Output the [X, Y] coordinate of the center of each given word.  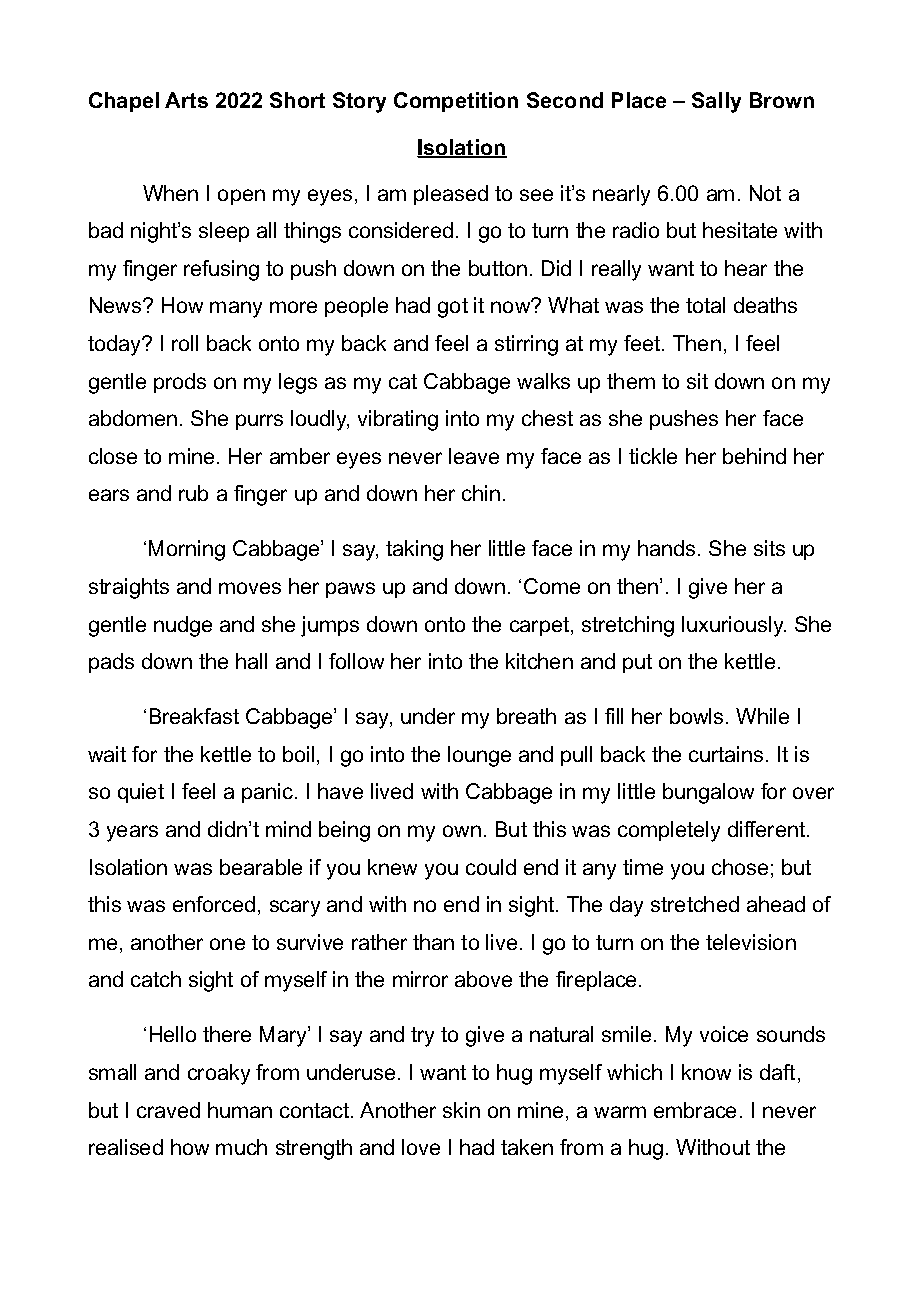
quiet [141, 793]
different [768, 829]
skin [461, 1110]
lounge [479, 756]
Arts [186, 100]
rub [193, 493]
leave [474, 456]
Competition [456, 102]
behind [754, 456]
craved [168, 1110]
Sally [716, 102]
